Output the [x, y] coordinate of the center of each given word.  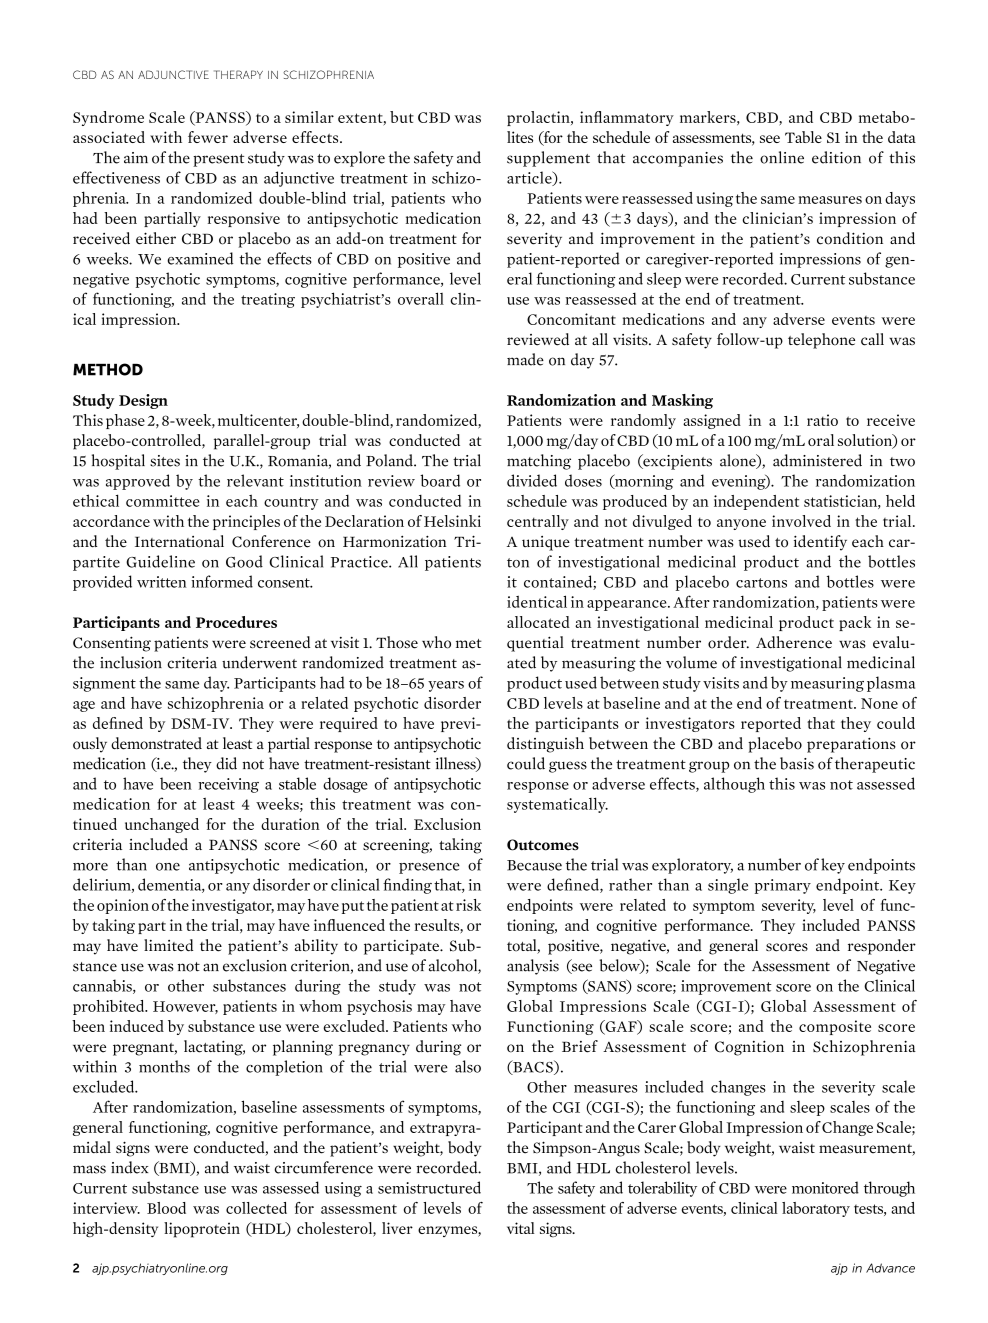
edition [836, 157]
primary [783, 886]
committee [163, 501]
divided [532, 480]
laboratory [816, 1209]
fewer [208, 137]
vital [521, 1228]
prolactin [539, 118]
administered [817, 460]
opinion [123, 906]
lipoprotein [202, 1230]
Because [534, 865]
